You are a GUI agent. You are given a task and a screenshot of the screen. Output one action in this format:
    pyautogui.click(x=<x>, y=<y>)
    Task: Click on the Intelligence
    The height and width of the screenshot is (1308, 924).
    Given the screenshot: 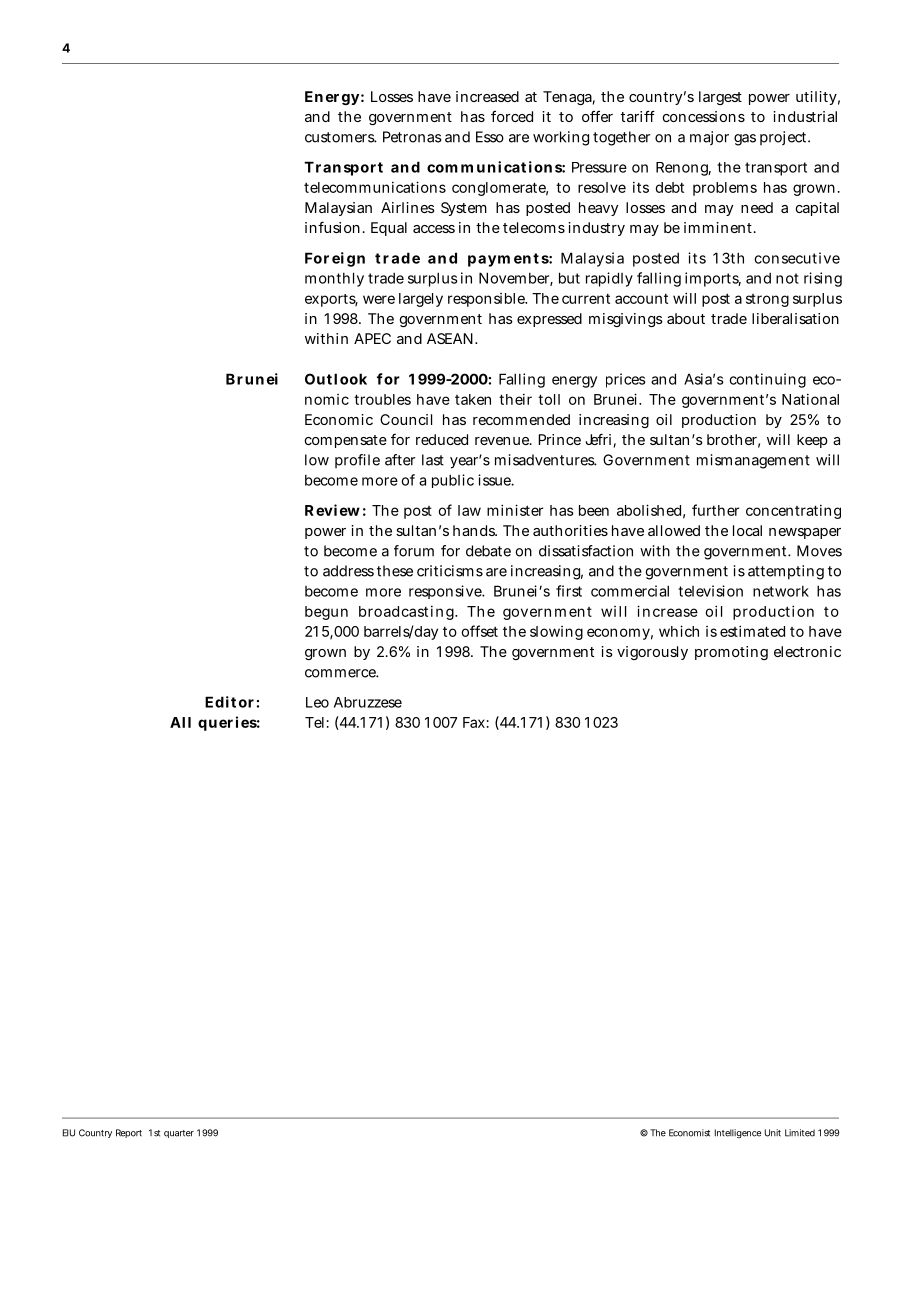 What is the action you would take?
    pyautogui.click(x=738, y=1133)
